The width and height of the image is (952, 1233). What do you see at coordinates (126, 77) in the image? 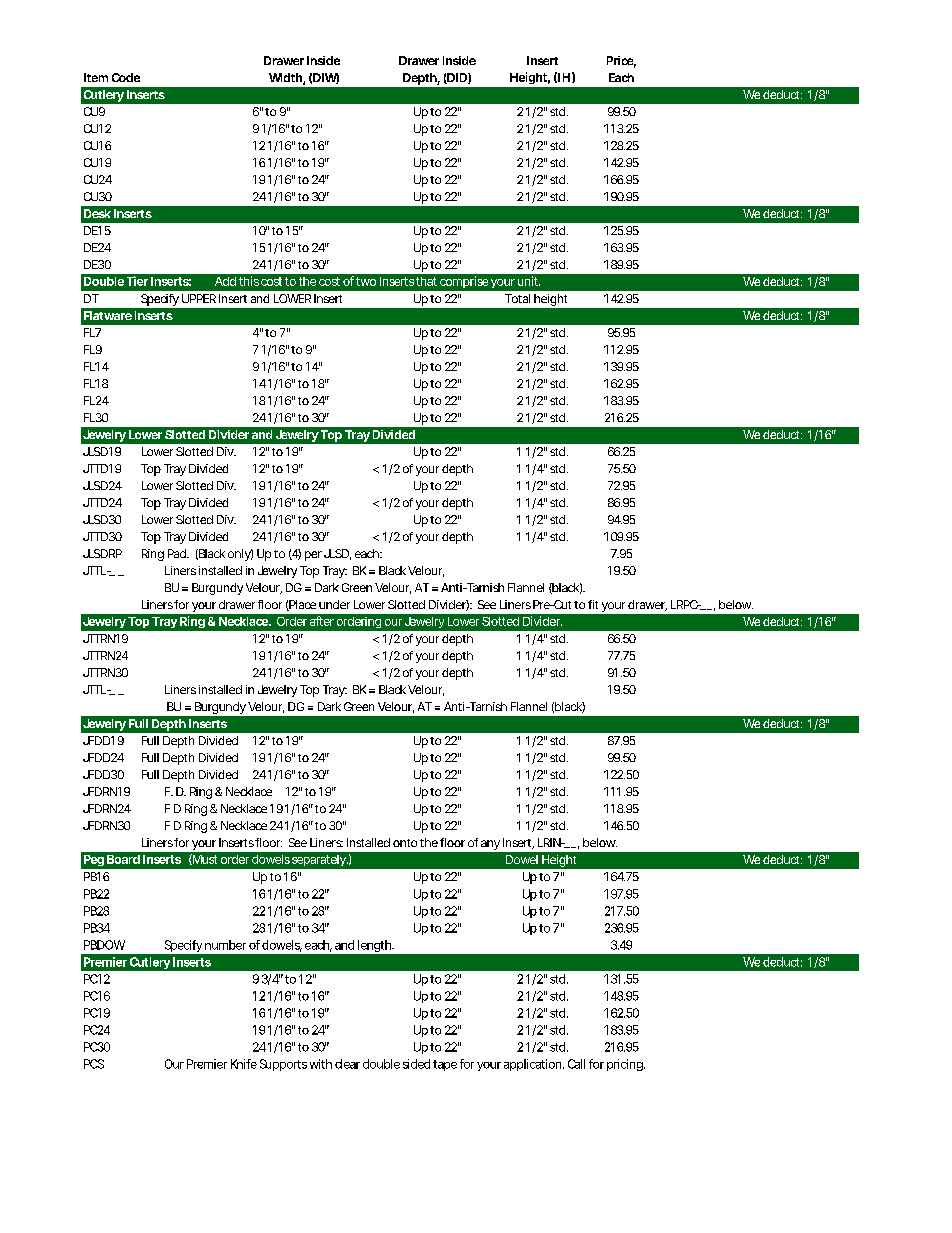
I see `Code` at bounding box center [126, 77].
